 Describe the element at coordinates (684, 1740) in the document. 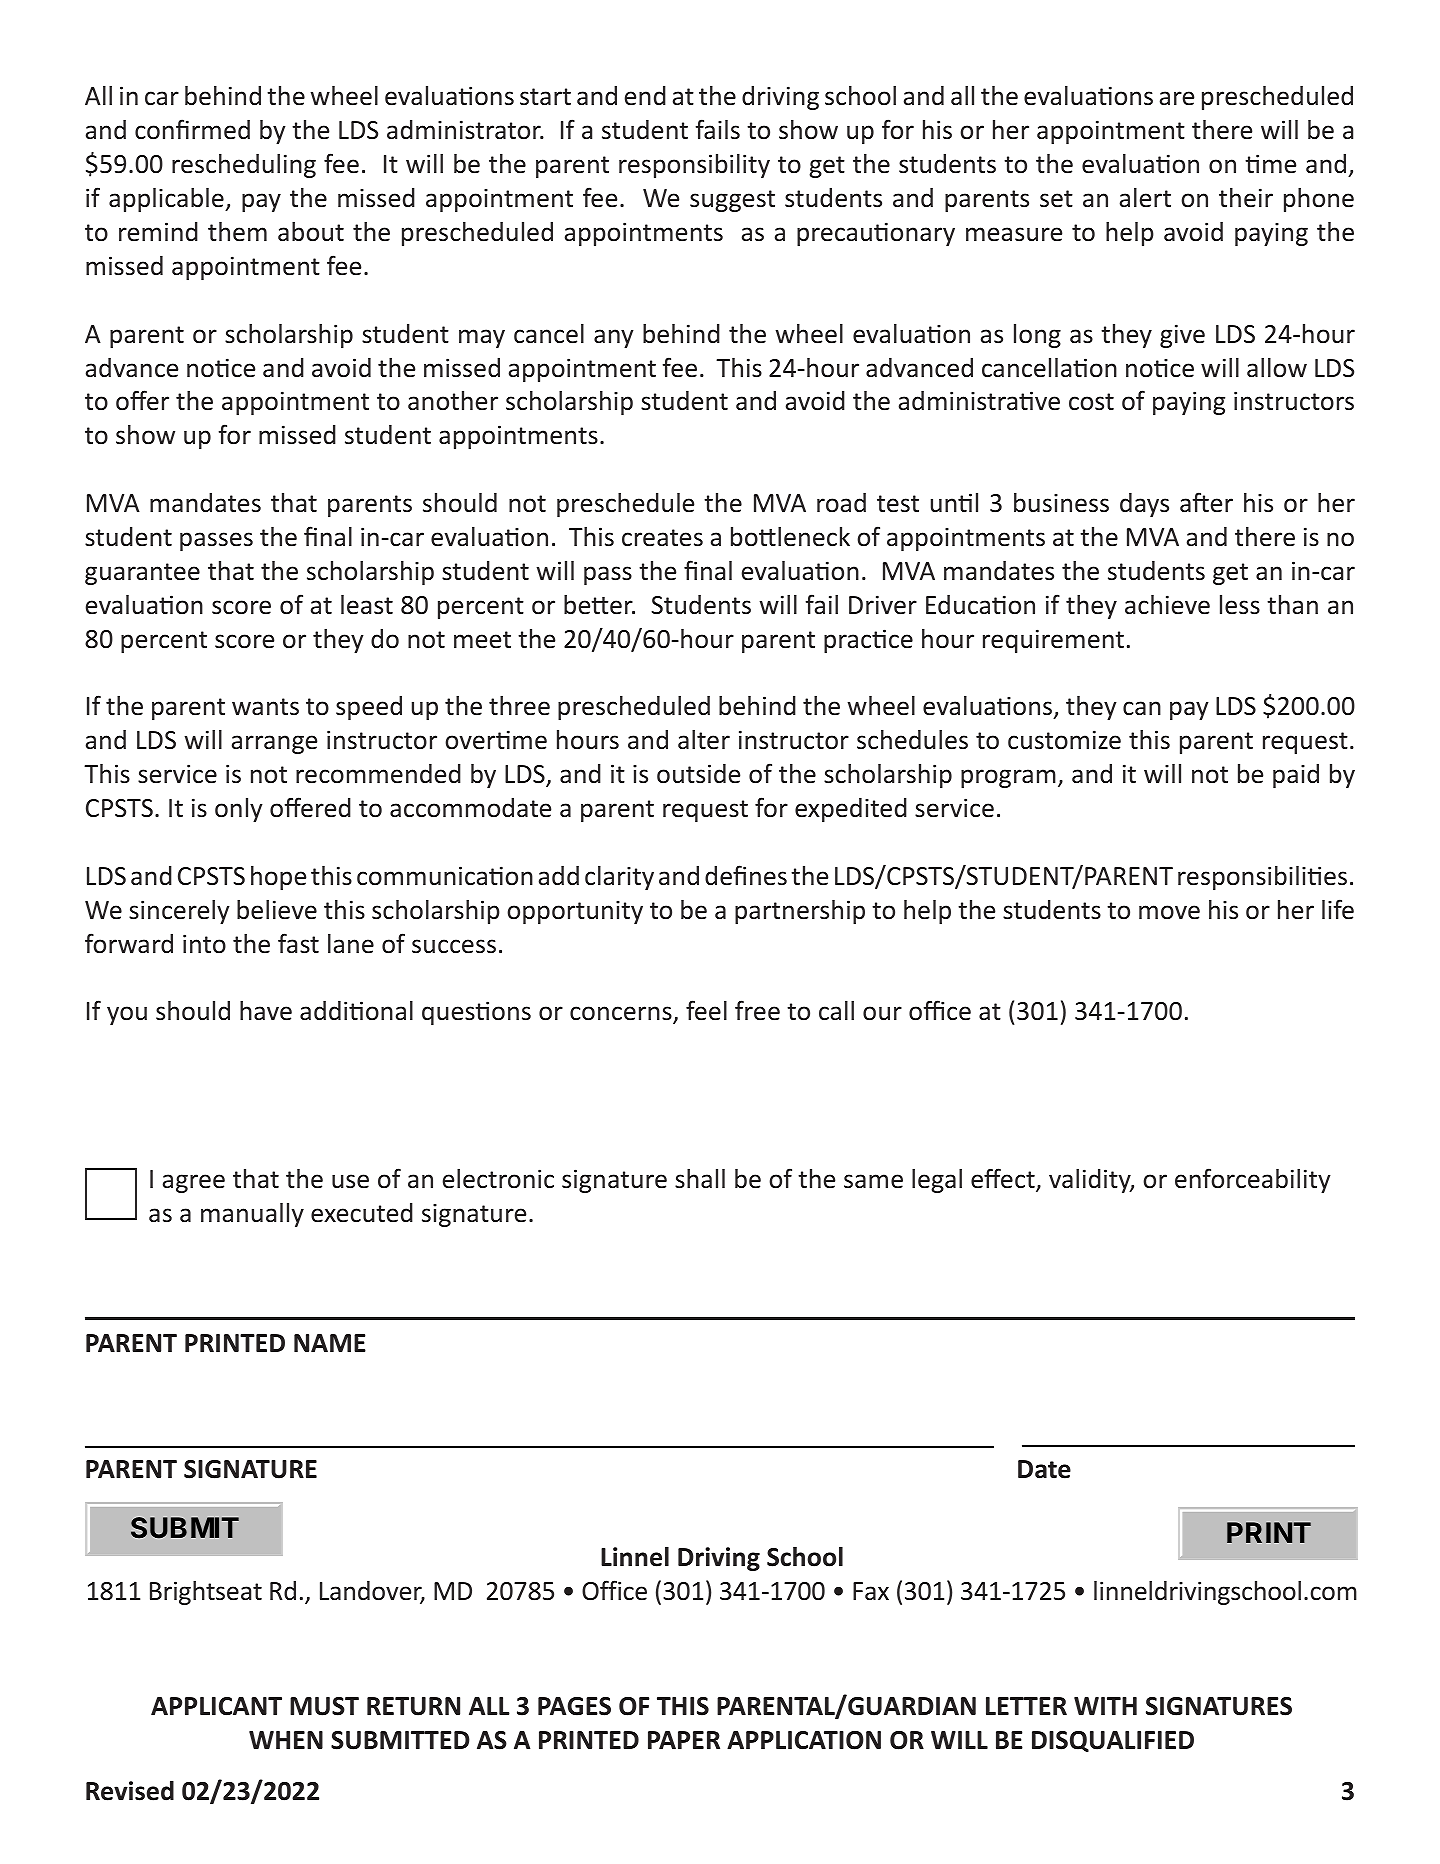

I see `PAPER` at that location.
